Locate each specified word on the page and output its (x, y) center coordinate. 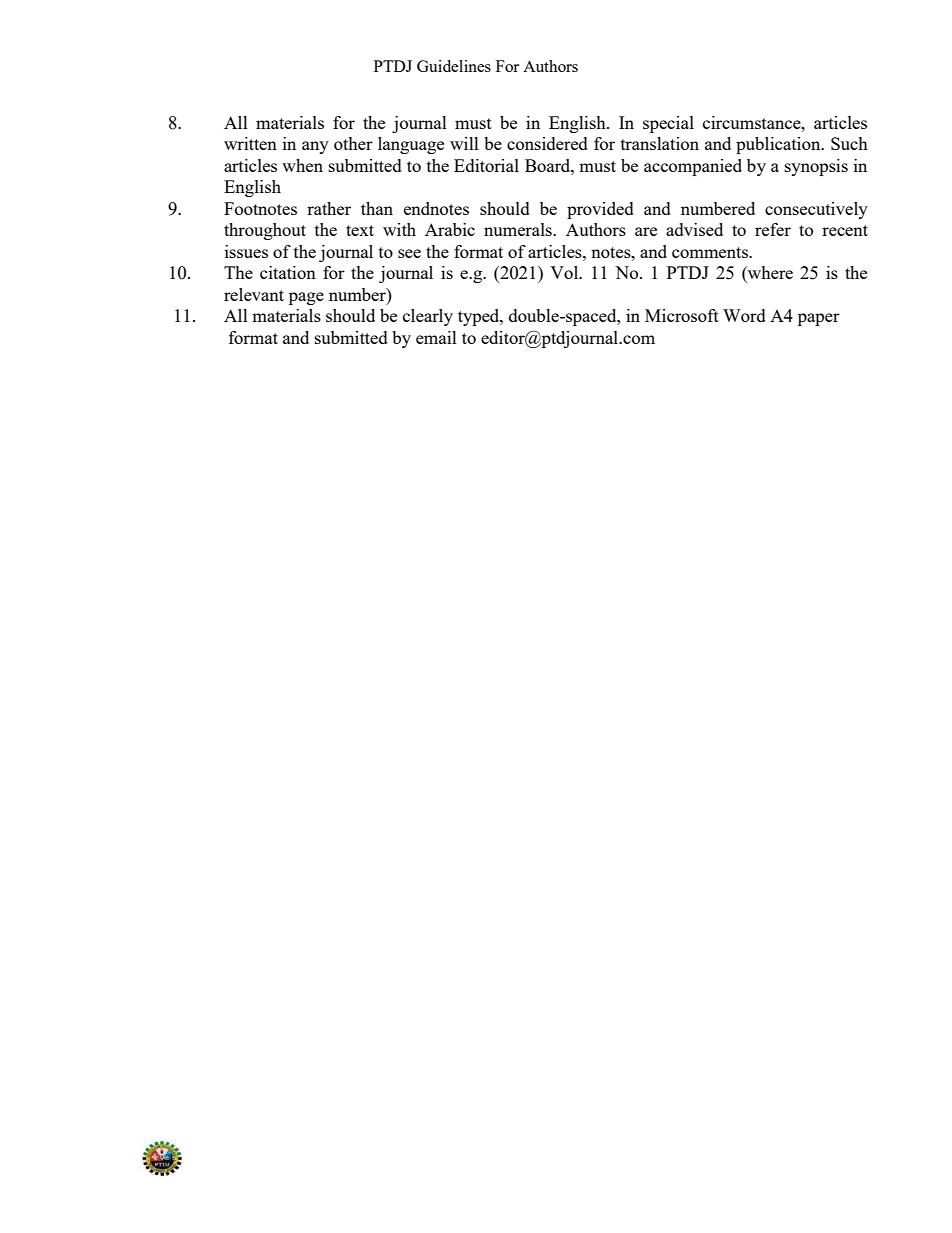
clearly (428, 317)
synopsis (816, 167)
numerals (519, 229)
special (668, 124)
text (360, 230)
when (302, 165)
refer (773, 229)
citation (288, 272)
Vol (565, 272)
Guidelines (454, 66)
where (769, 274)
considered (547, 143)
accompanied (693, 167)
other (353, 143)
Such (849, 143)
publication (779, 145)
